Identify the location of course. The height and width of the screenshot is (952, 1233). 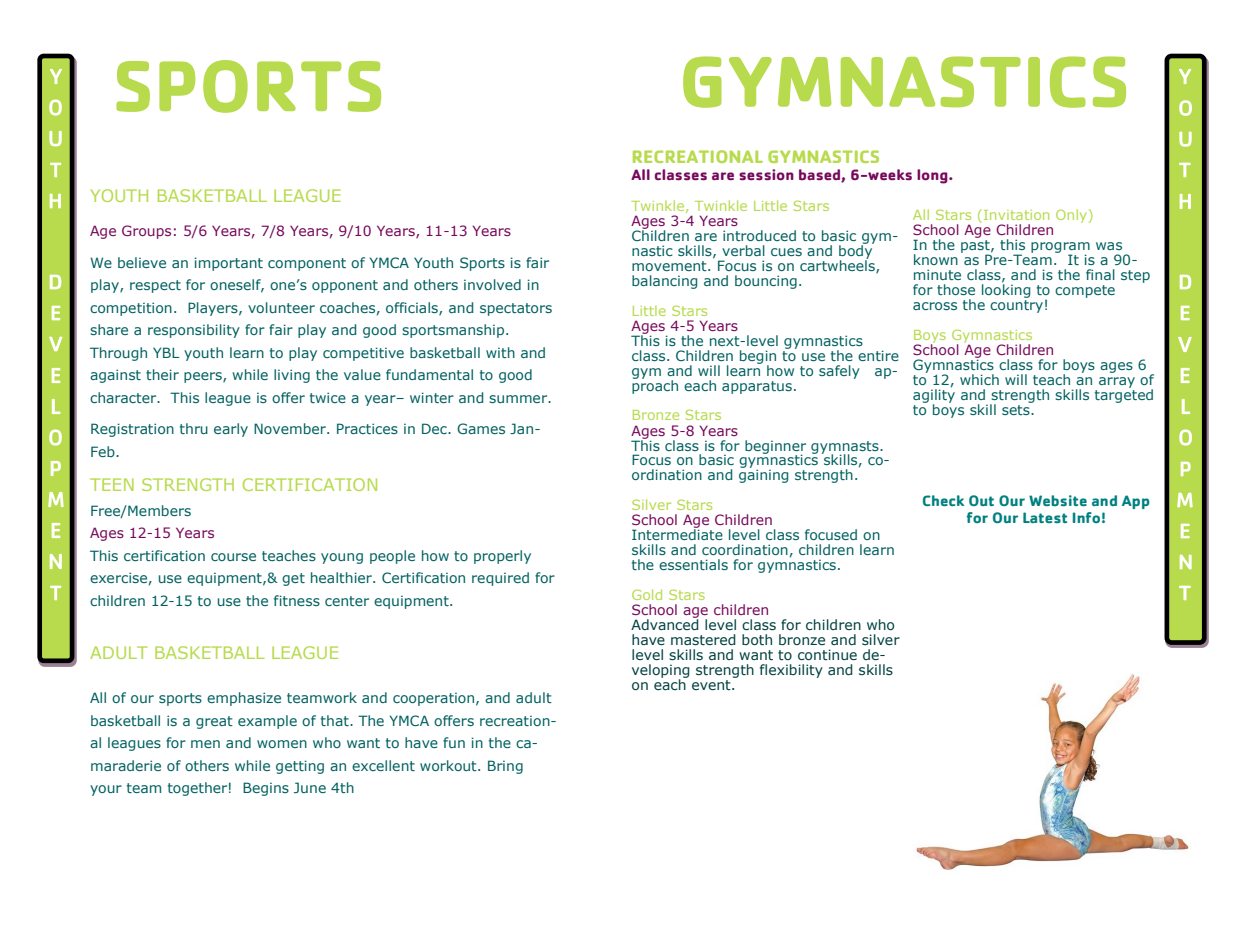
(233, 557).
